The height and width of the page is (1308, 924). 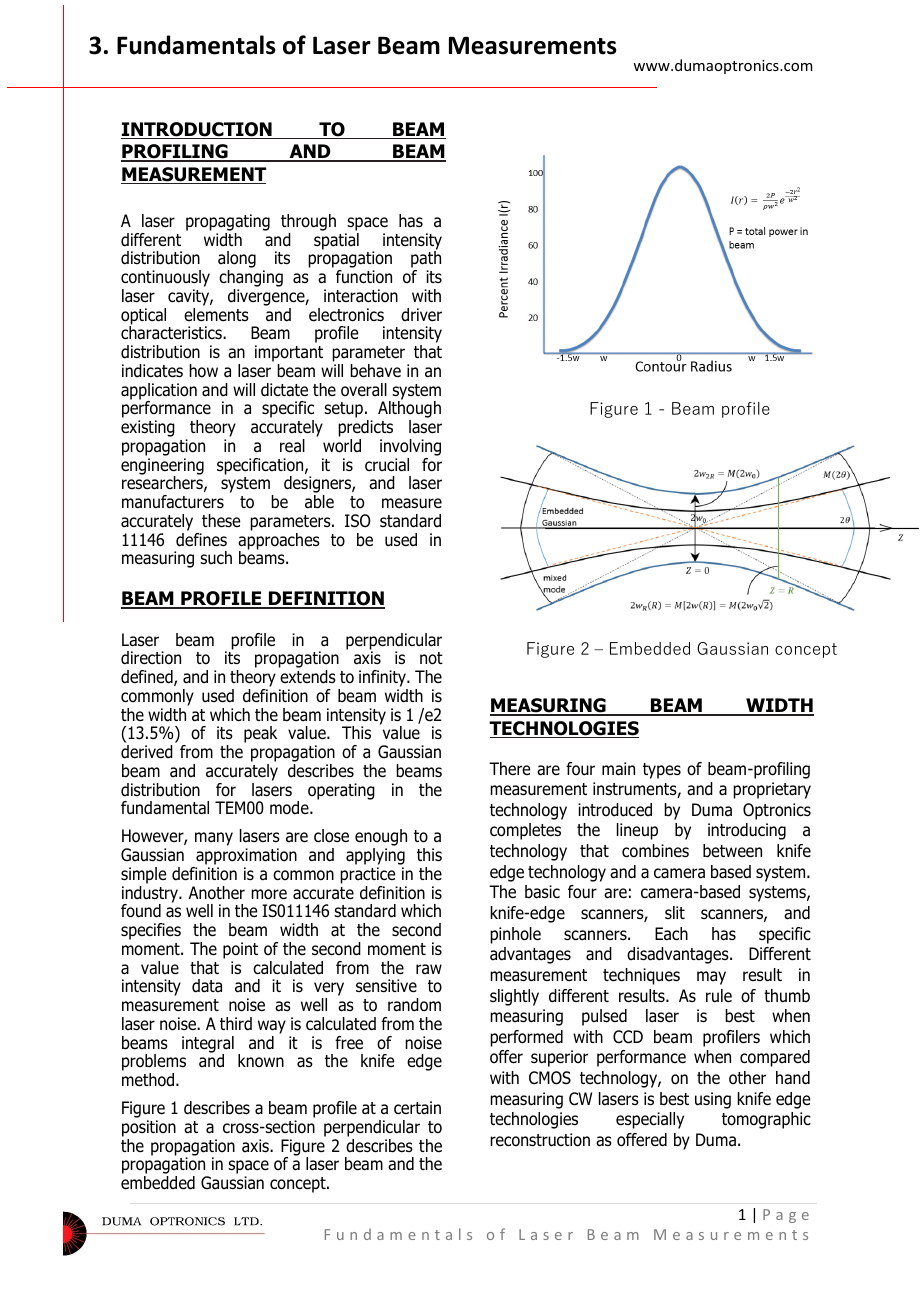 I want to click on elements, so click(x=216, y=315).
